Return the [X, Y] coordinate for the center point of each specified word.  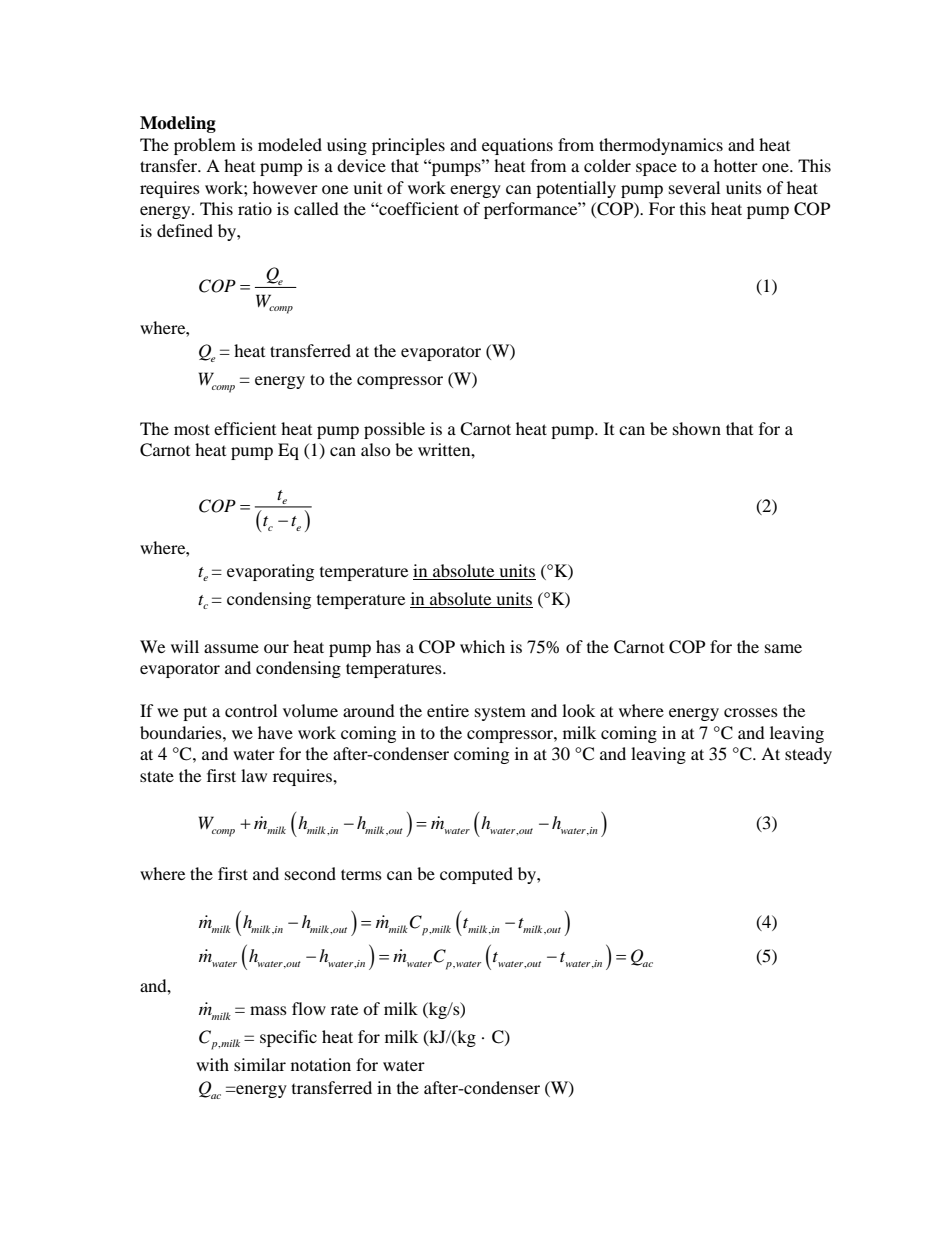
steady [808, 755]
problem [205, 146]
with [212, 1064]
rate [344, 1010]
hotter [736, 165]
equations [517, 146]
